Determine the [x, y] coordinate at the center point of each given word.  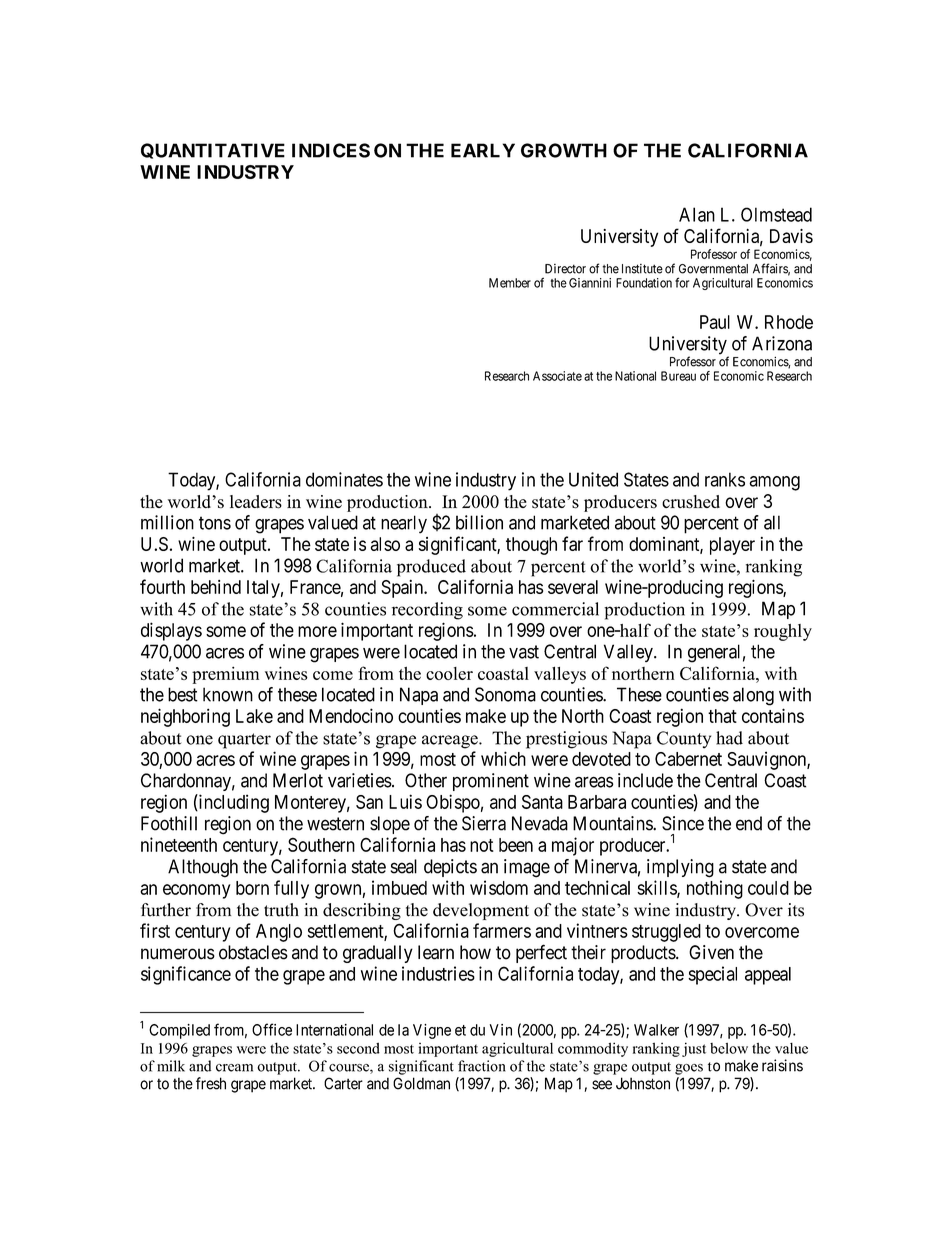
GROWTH [564, 150]
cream [234, 1068]
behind [216, 587]
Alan [697, 214]
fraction [482, 1066]
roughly [783, 632]
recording [427, 611]
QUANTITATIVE [213, 151]
